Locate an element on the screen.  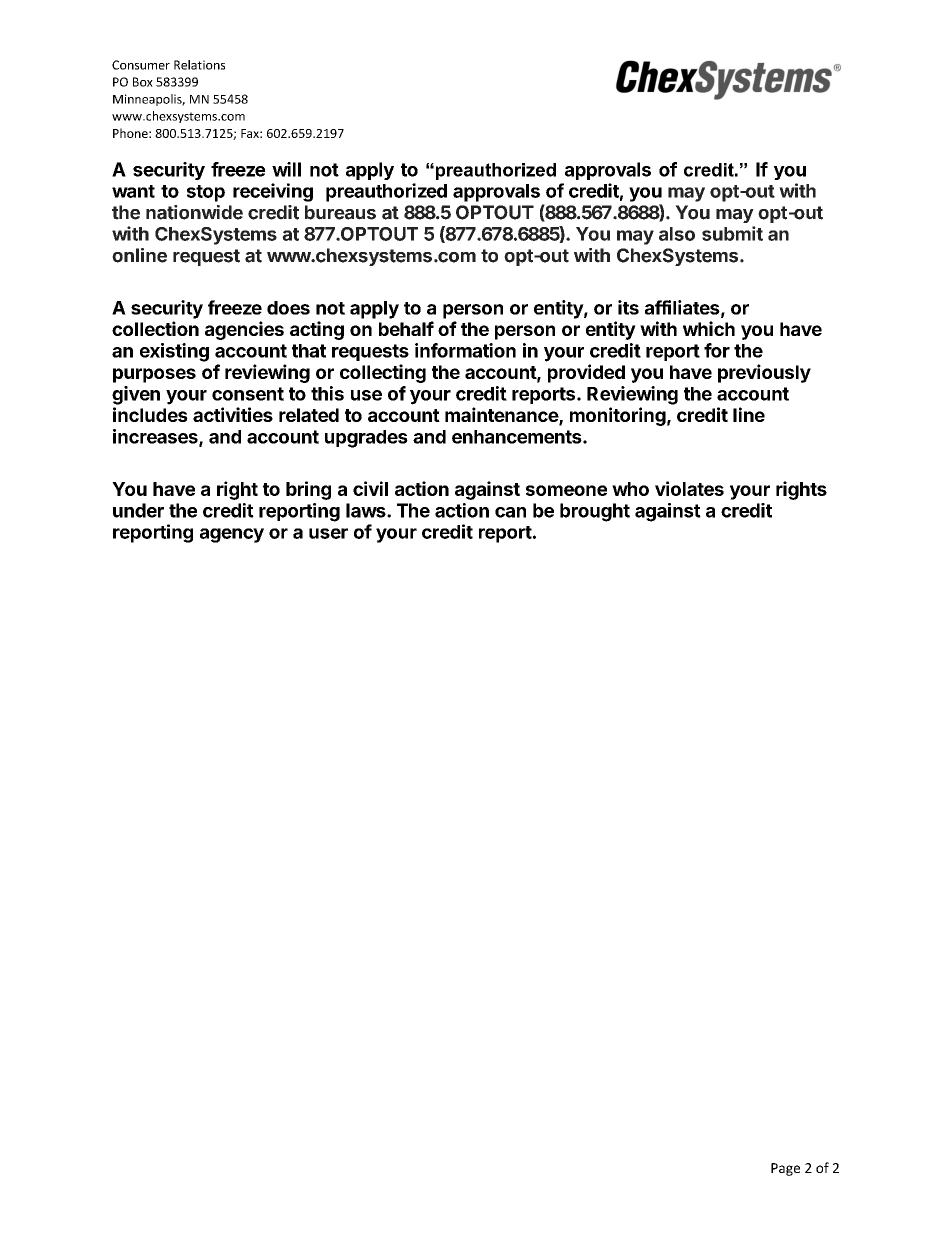
Relations is located at coordinates (199, 65).
